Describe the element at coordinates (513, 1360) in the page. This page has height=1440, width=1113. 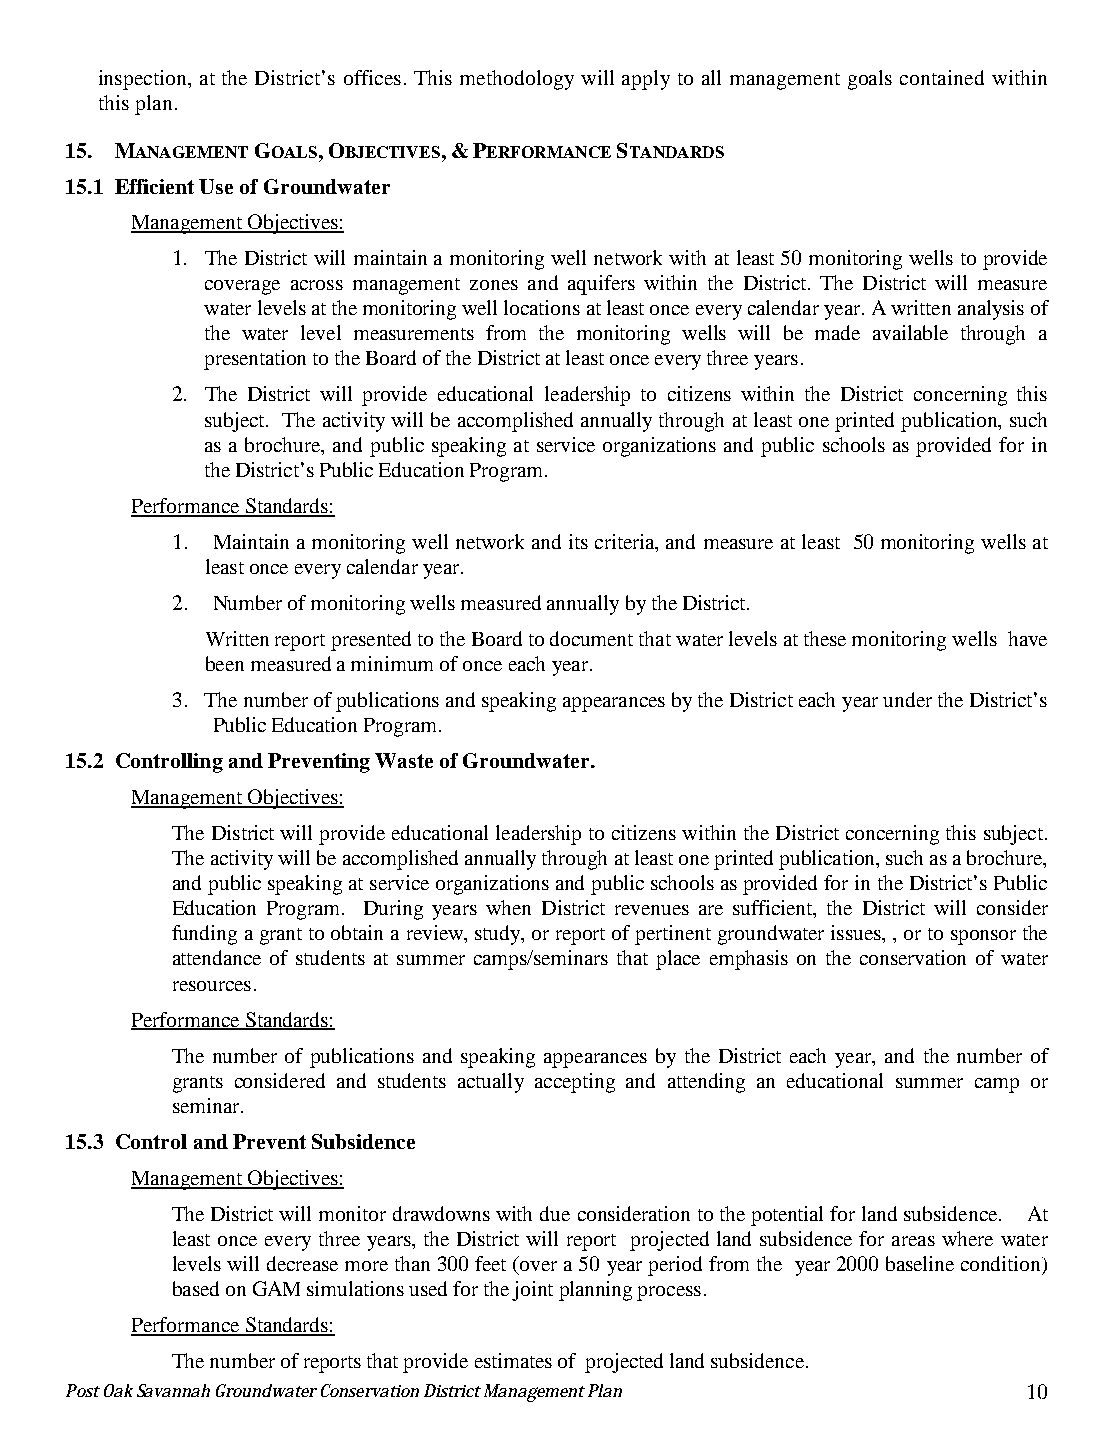
I see `estimates` at that location.
